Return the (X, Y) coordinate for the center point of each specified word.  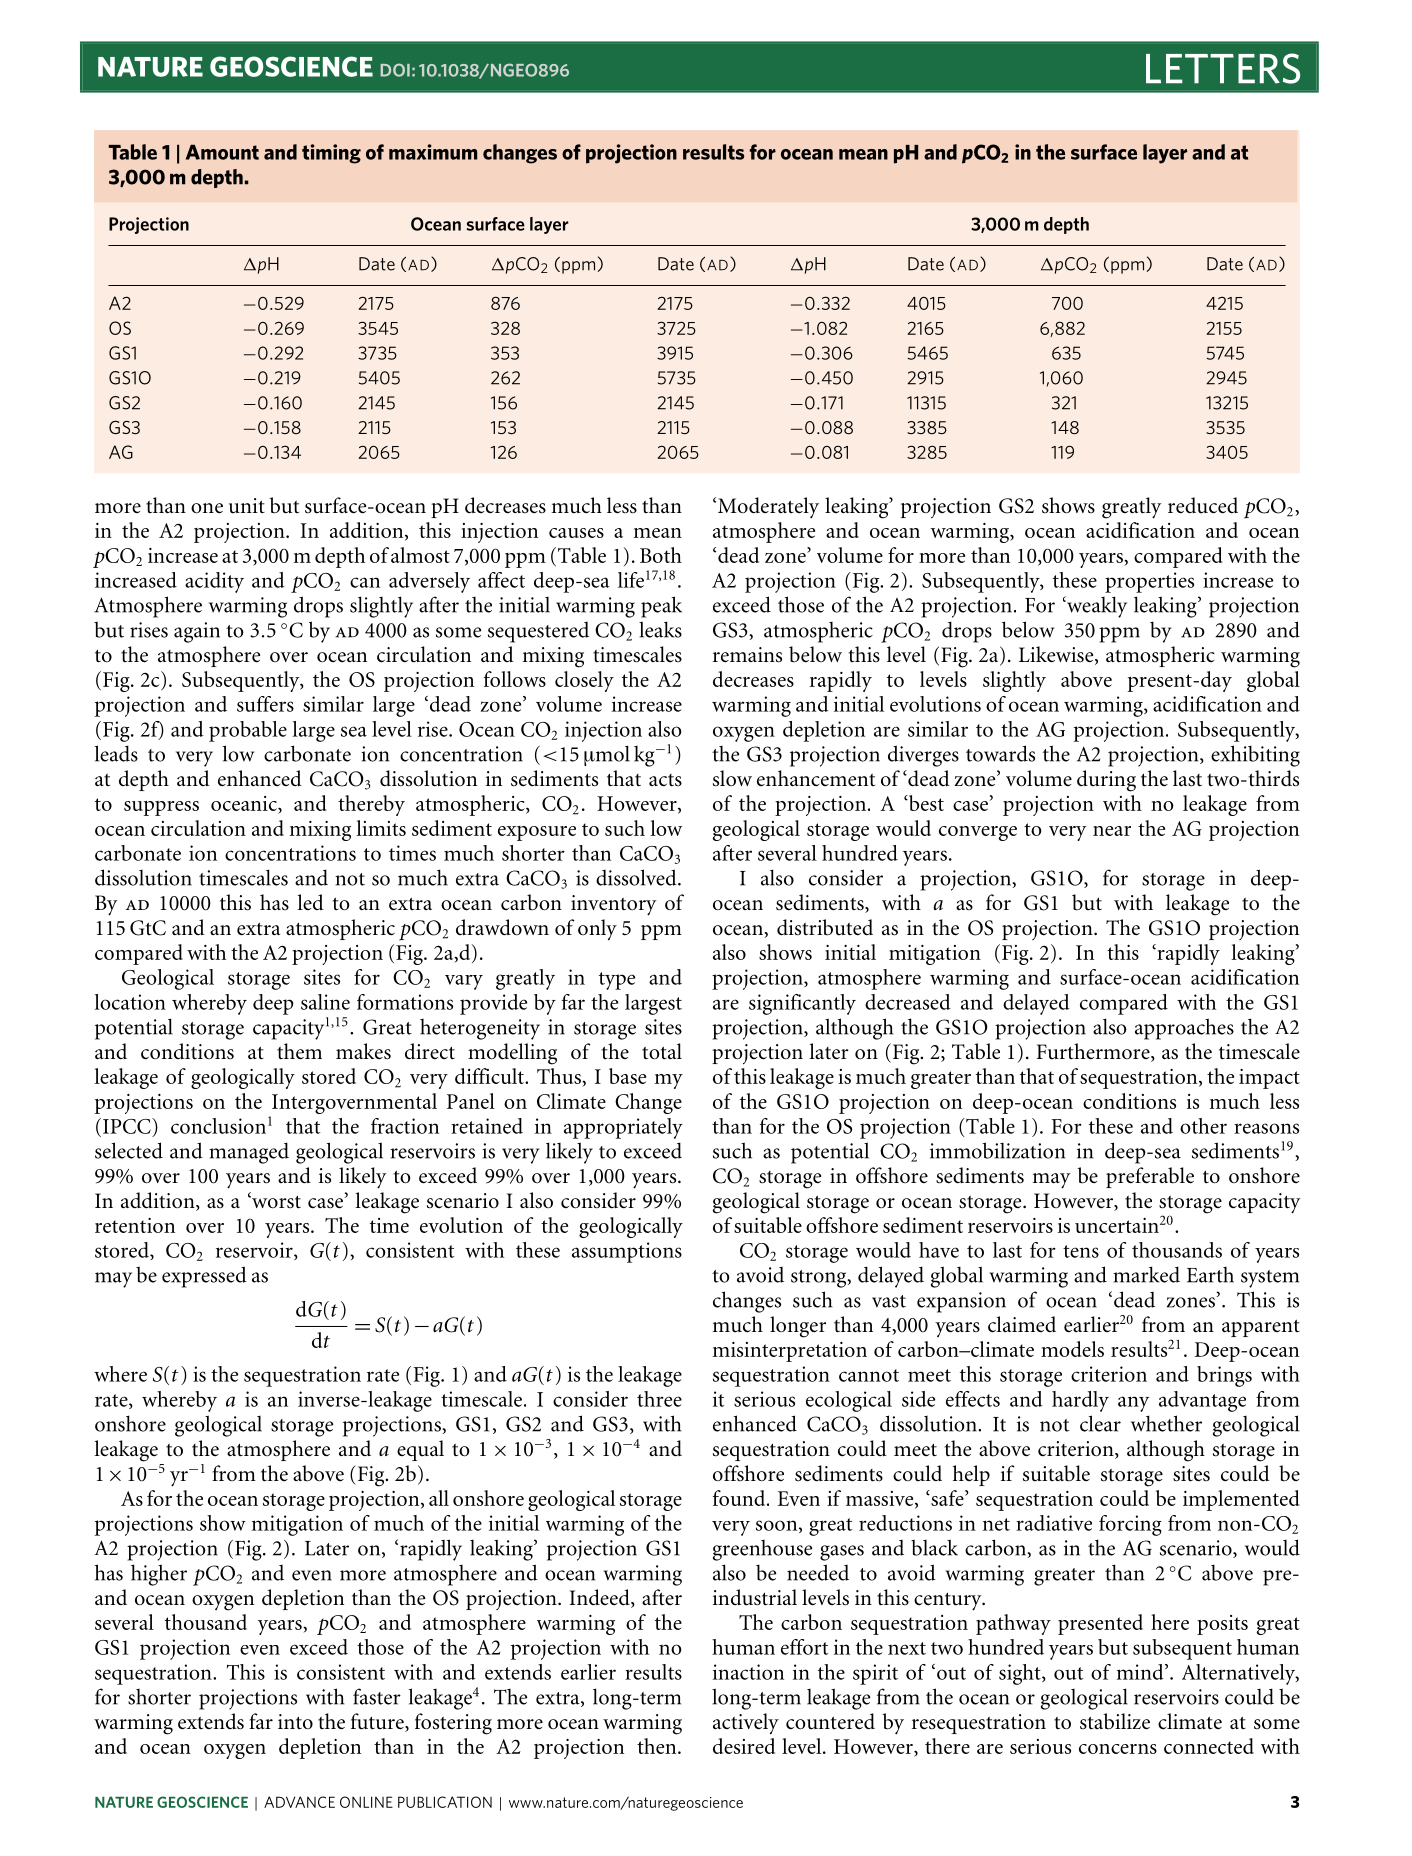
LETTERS (1223, 68)
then (658, 1746)
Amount (222, 152)
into (295, 1722)
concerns (1118, 1749)
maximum (433, 152)
